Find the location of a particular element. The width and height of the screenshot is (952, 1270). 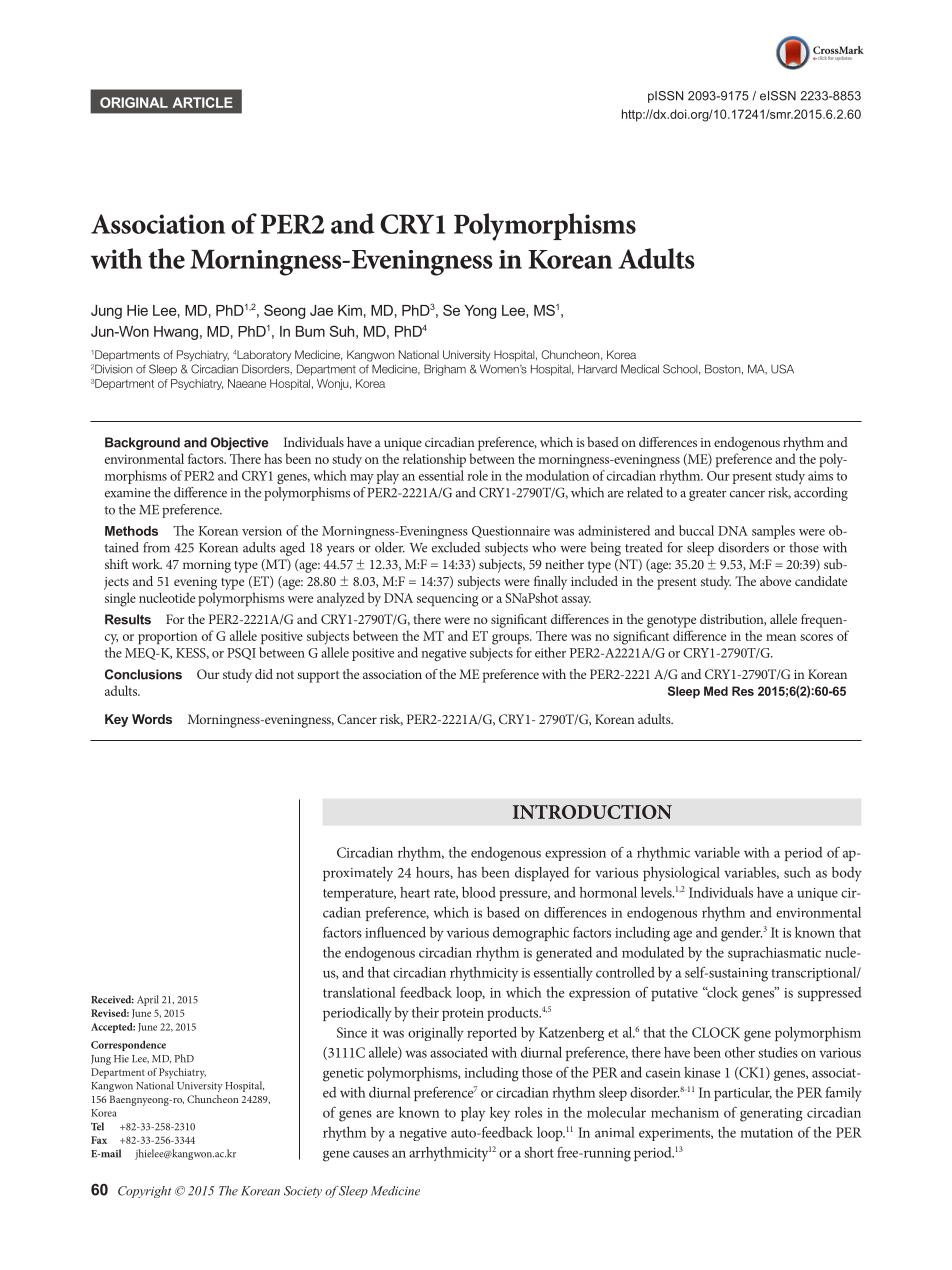

Copyright is located at coordinates (144, 1192).
